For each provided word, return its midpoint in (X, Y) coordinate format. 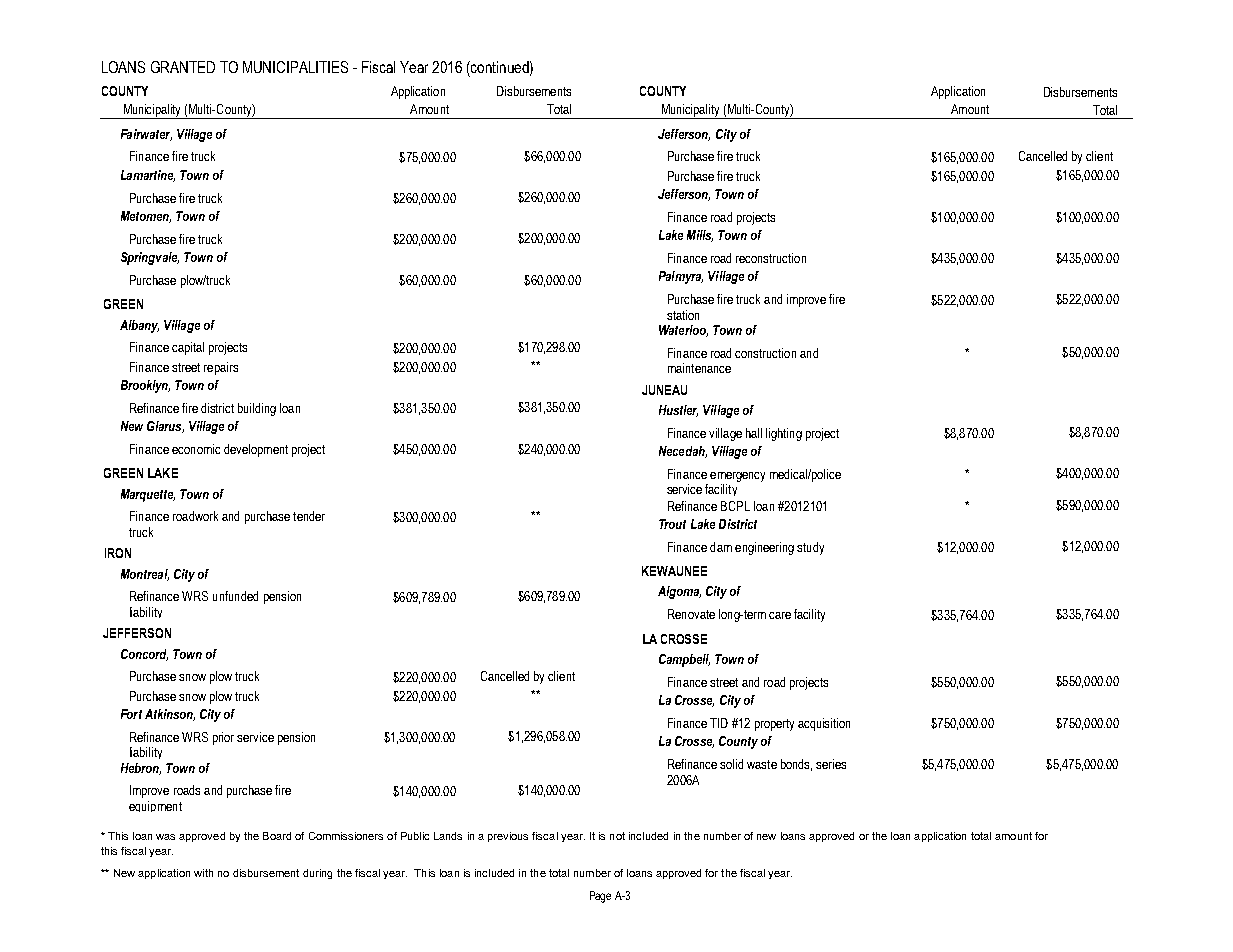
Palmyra (681, 277)
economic (196, 449)
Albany (139, 326)
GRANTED (183, 67)
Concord (144, 655)
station (683, 315)
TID (719, 723)
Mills (700, 236)
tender (309, 516)
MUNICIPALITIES (295, 67)
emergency (737, 477)
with (203, 873)
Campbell (684, 660)
